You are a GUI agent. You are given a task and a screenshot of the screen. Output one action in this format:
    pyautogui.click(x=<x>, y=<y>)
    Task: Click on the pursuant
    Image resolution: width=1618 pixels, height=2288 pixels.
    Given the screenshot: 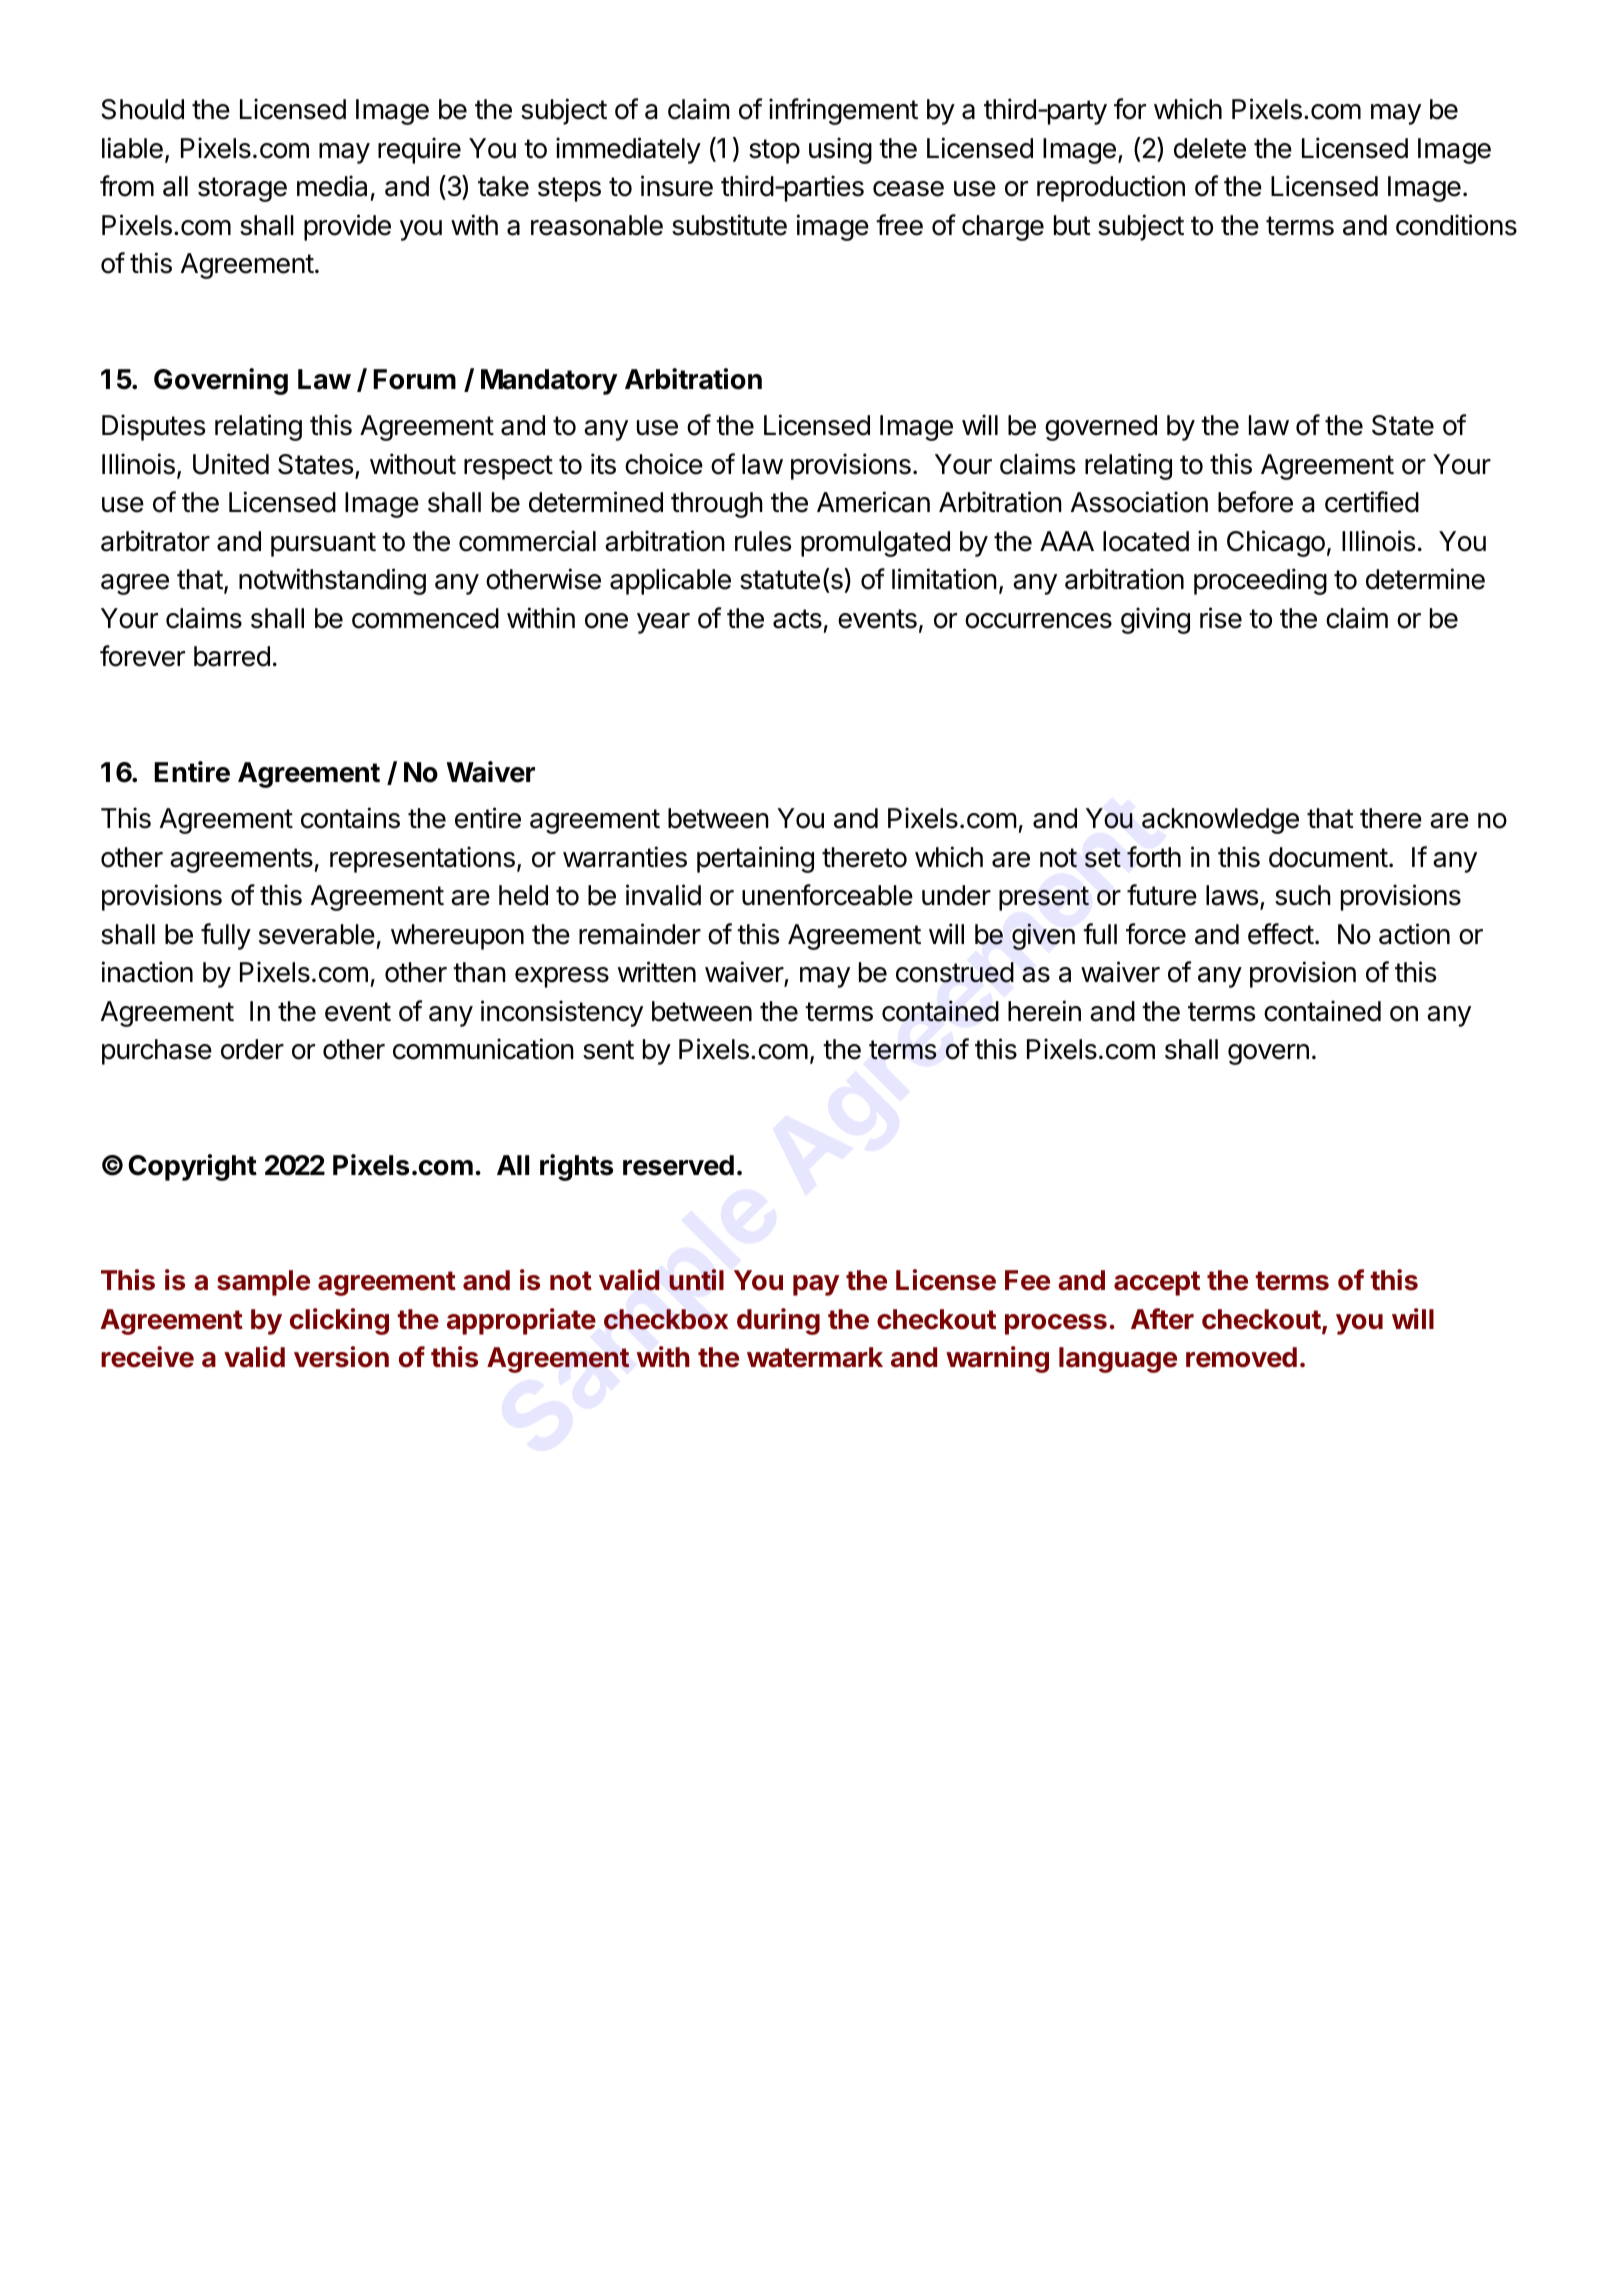 What is the action you would take?
    pyautogui.click(x=323, y=544)
